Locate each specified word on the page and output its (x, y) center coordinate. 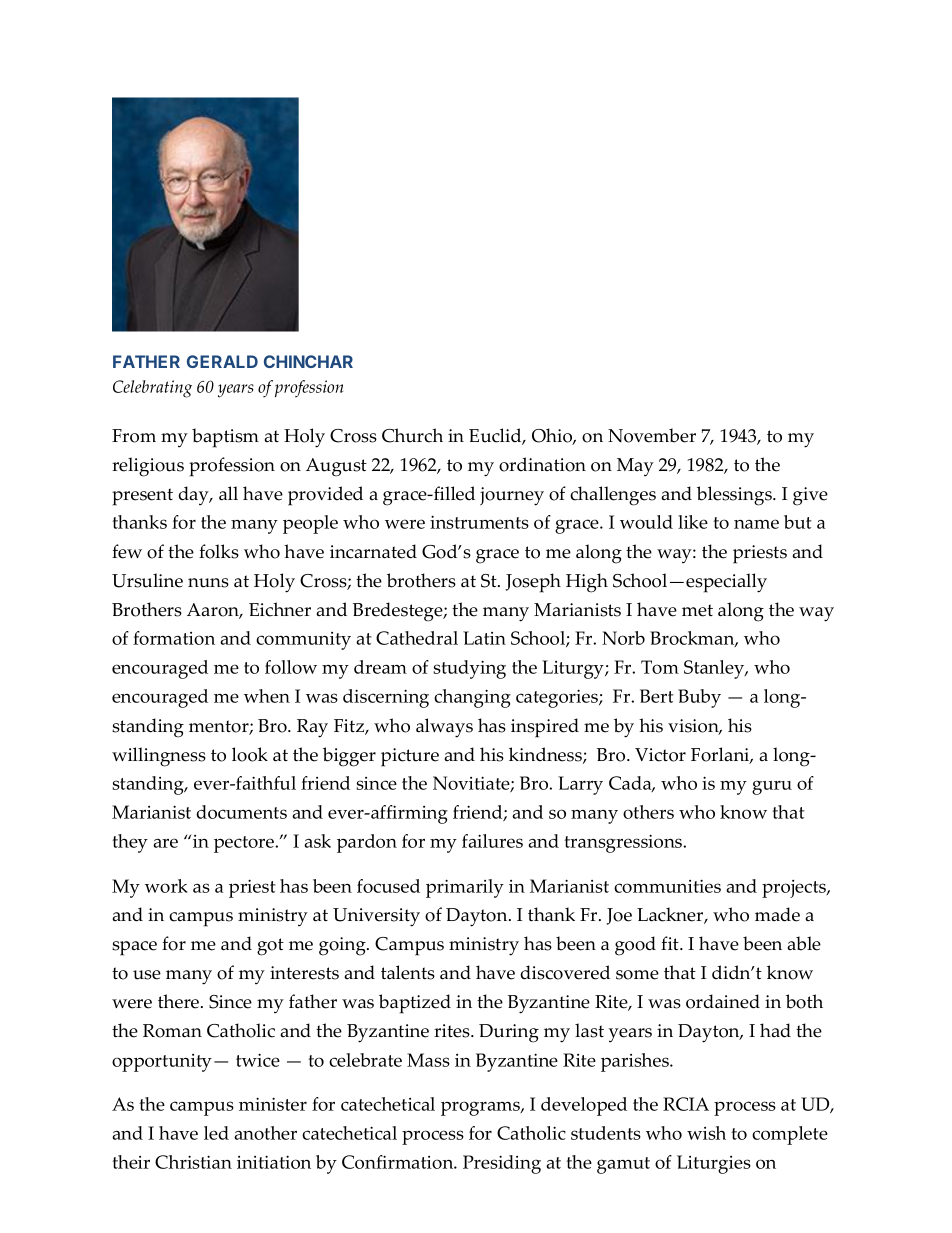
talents (408, 972)
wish (706, 1133)
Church (412, 435)
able (804, 943)
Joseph (533, 583)
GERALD (222, 361)
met (697, 610)
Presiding (502, 1164)
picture (410, 757)
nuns (208, 583)
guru (772, 787)
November (652, 435)
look (250, 754)
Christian (193, 1162)
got (270, 947)
